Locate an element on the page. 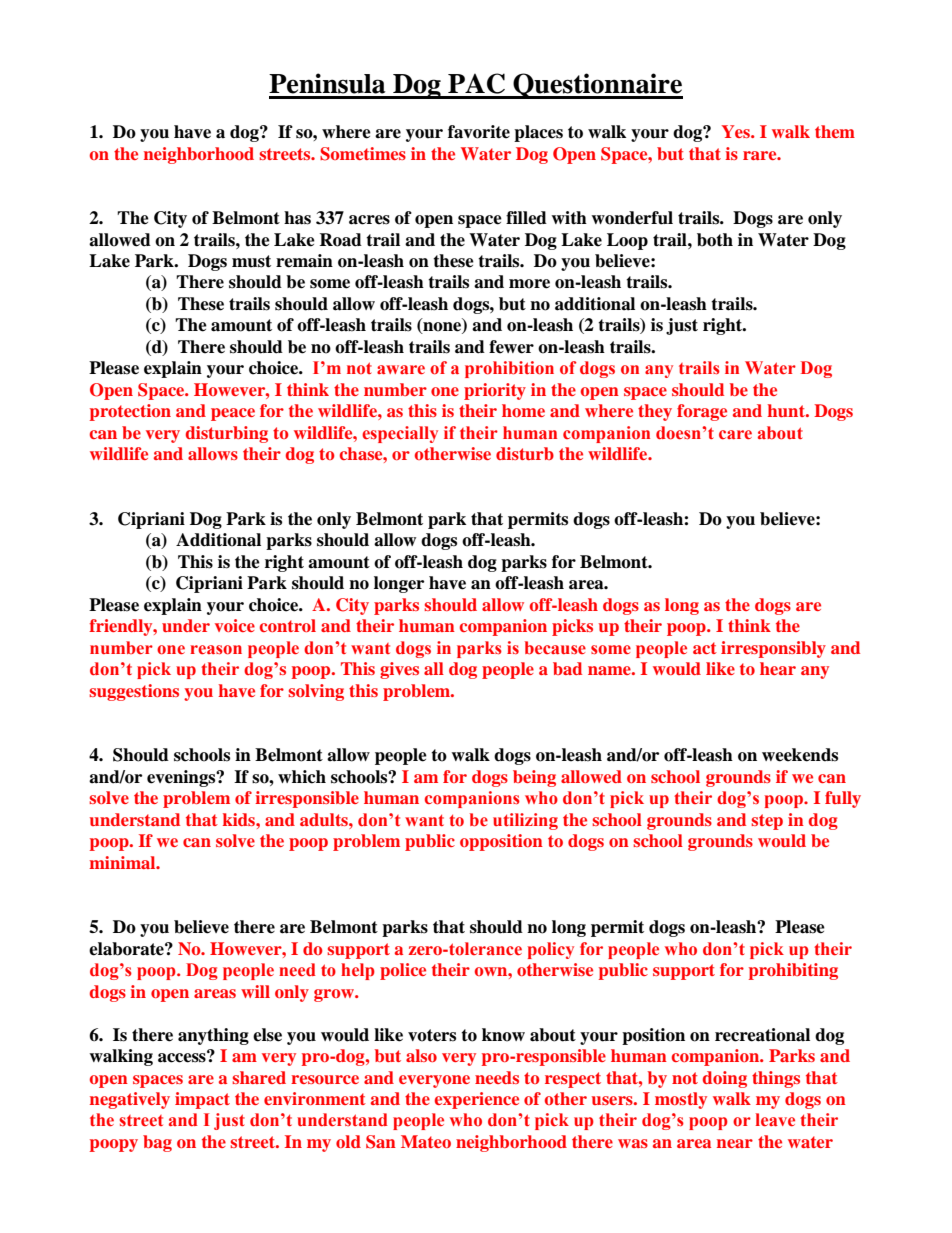 The height and width of the document is (1233, 952). weekends is located at coordinates (800, 755).
